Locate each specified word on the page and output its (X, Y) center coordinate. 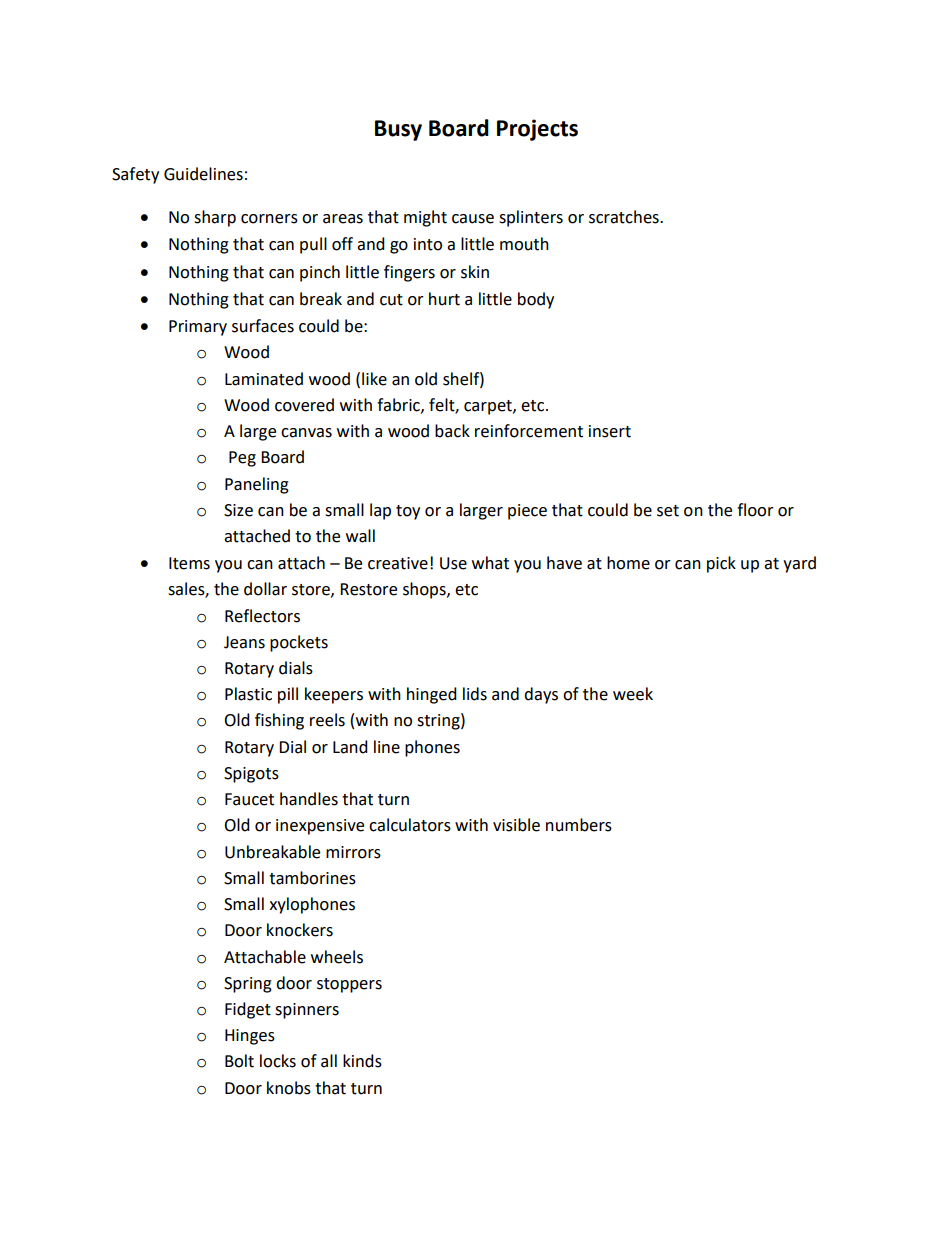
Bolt (239, 1061)
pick (721, 564)
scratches (625, 217)
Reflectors (262, 616)
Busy (398, 130)
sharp (215, 218)
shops (425, 590)
